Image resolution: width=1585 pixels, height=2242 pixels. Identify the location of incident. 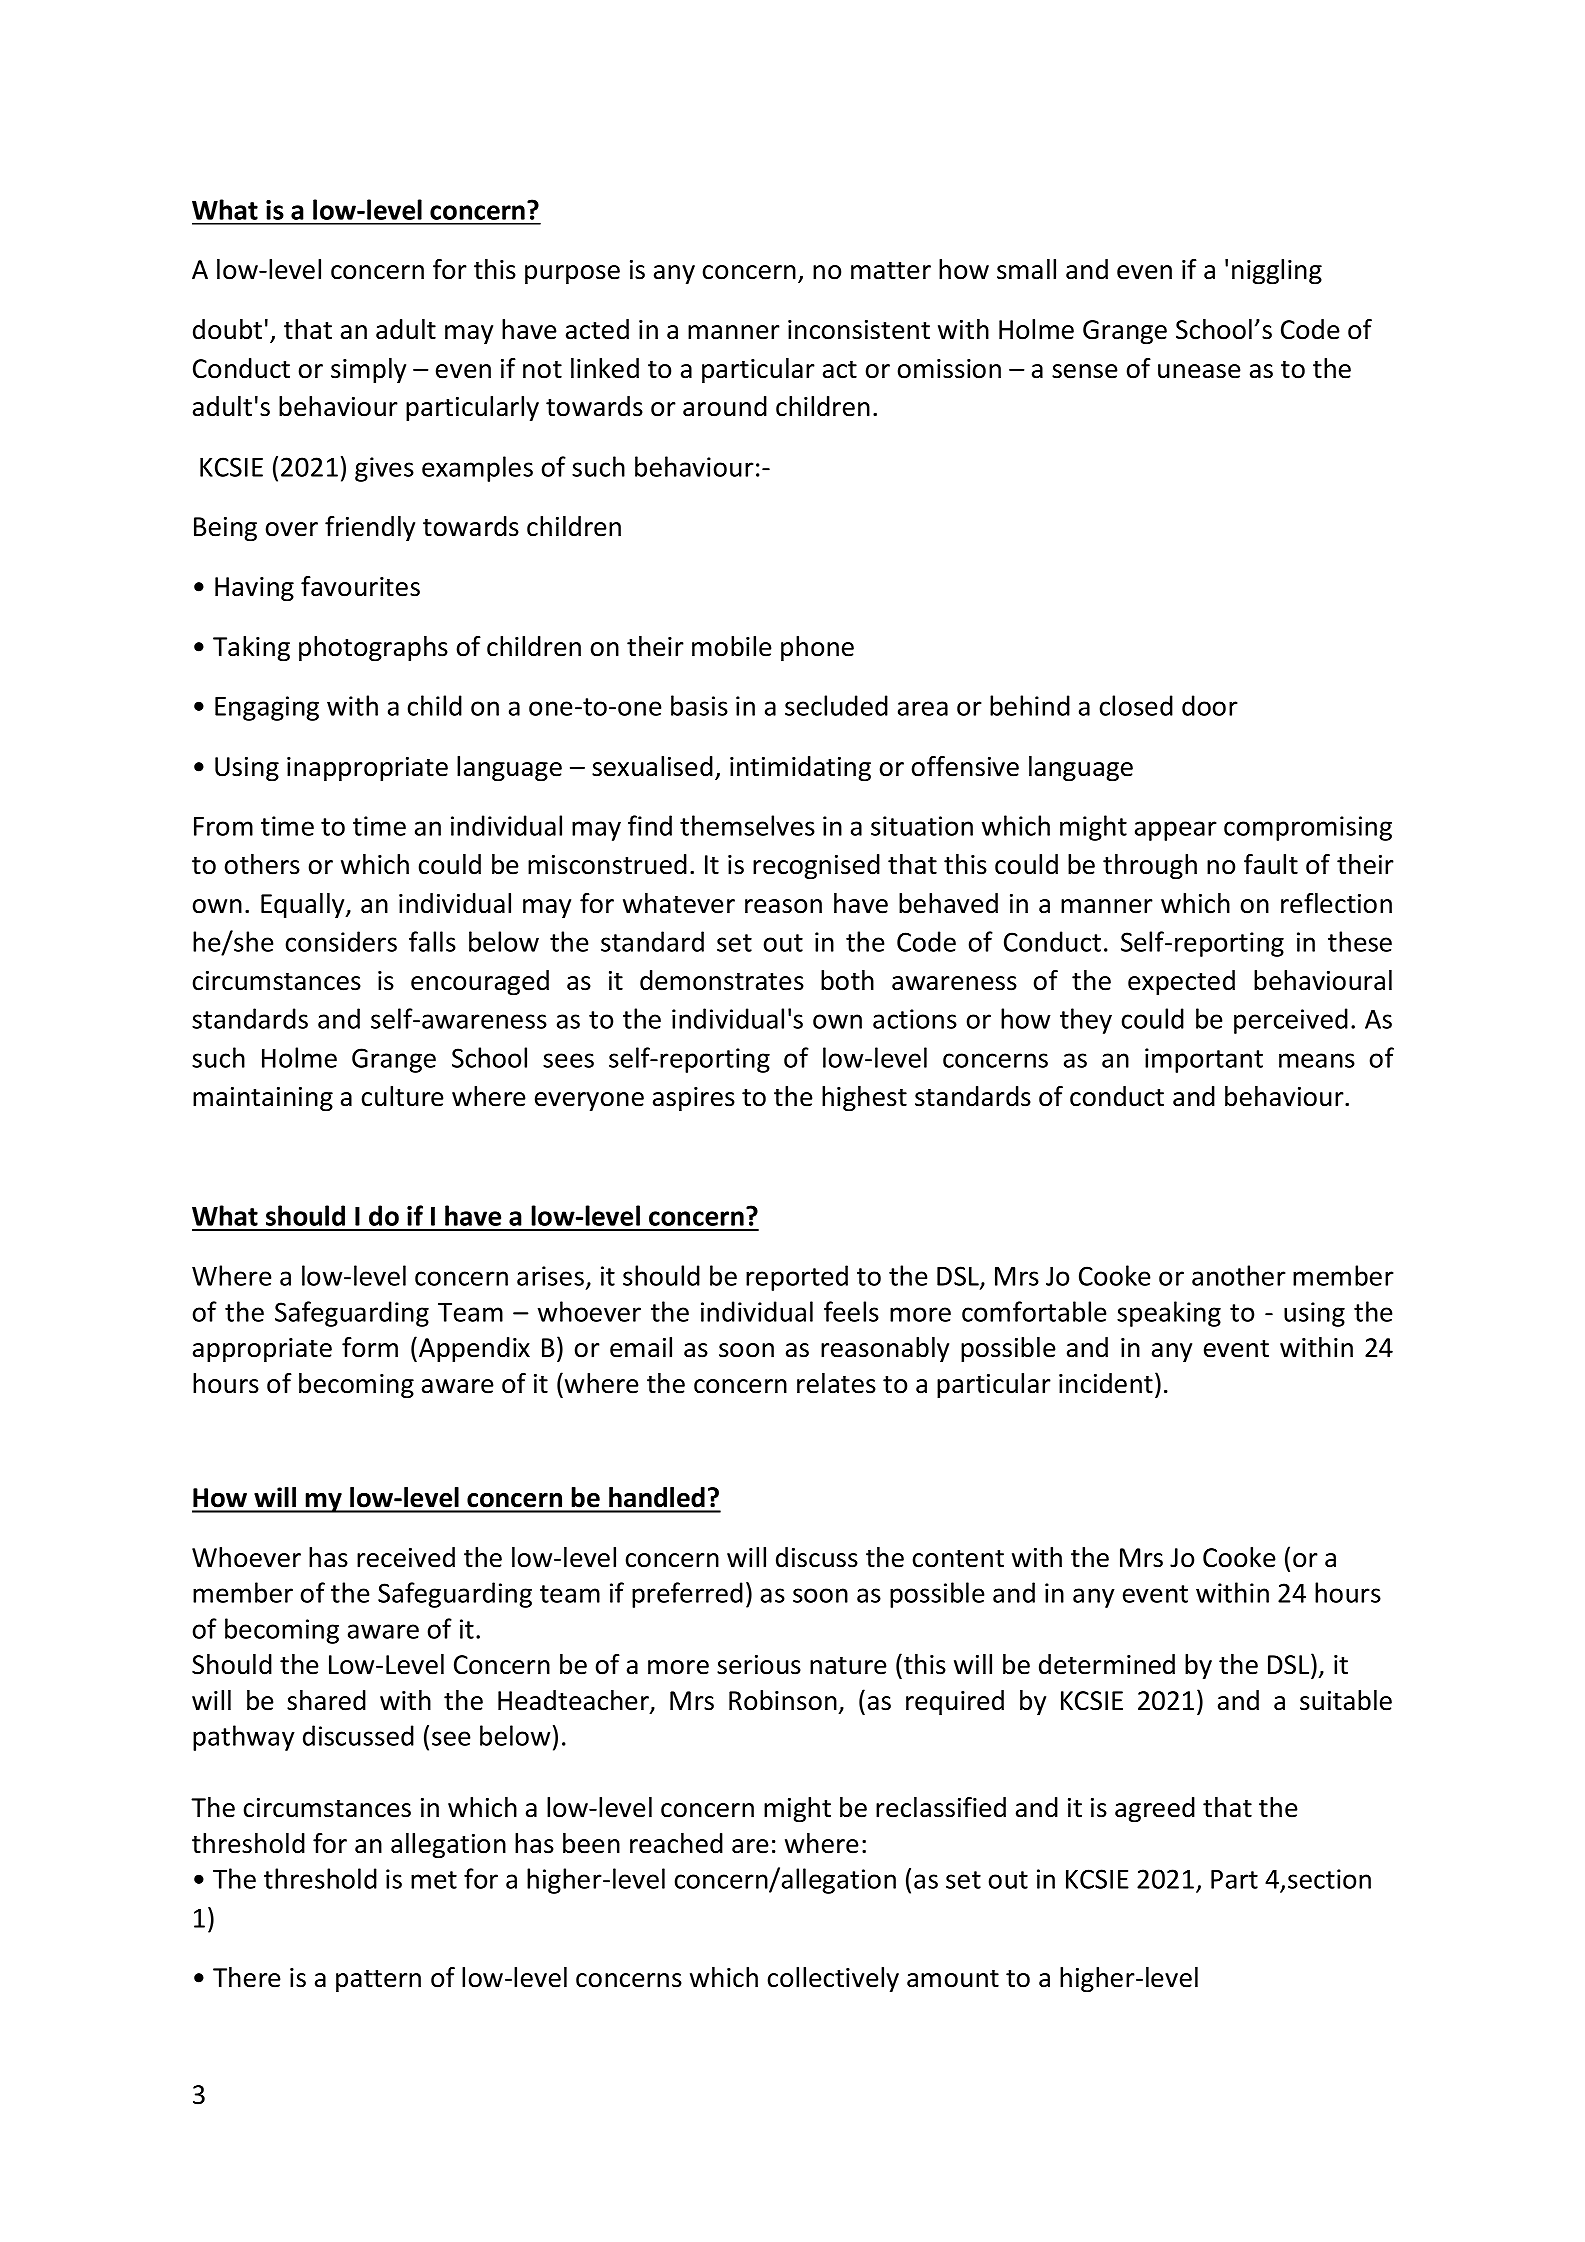
(1106, 1383).
